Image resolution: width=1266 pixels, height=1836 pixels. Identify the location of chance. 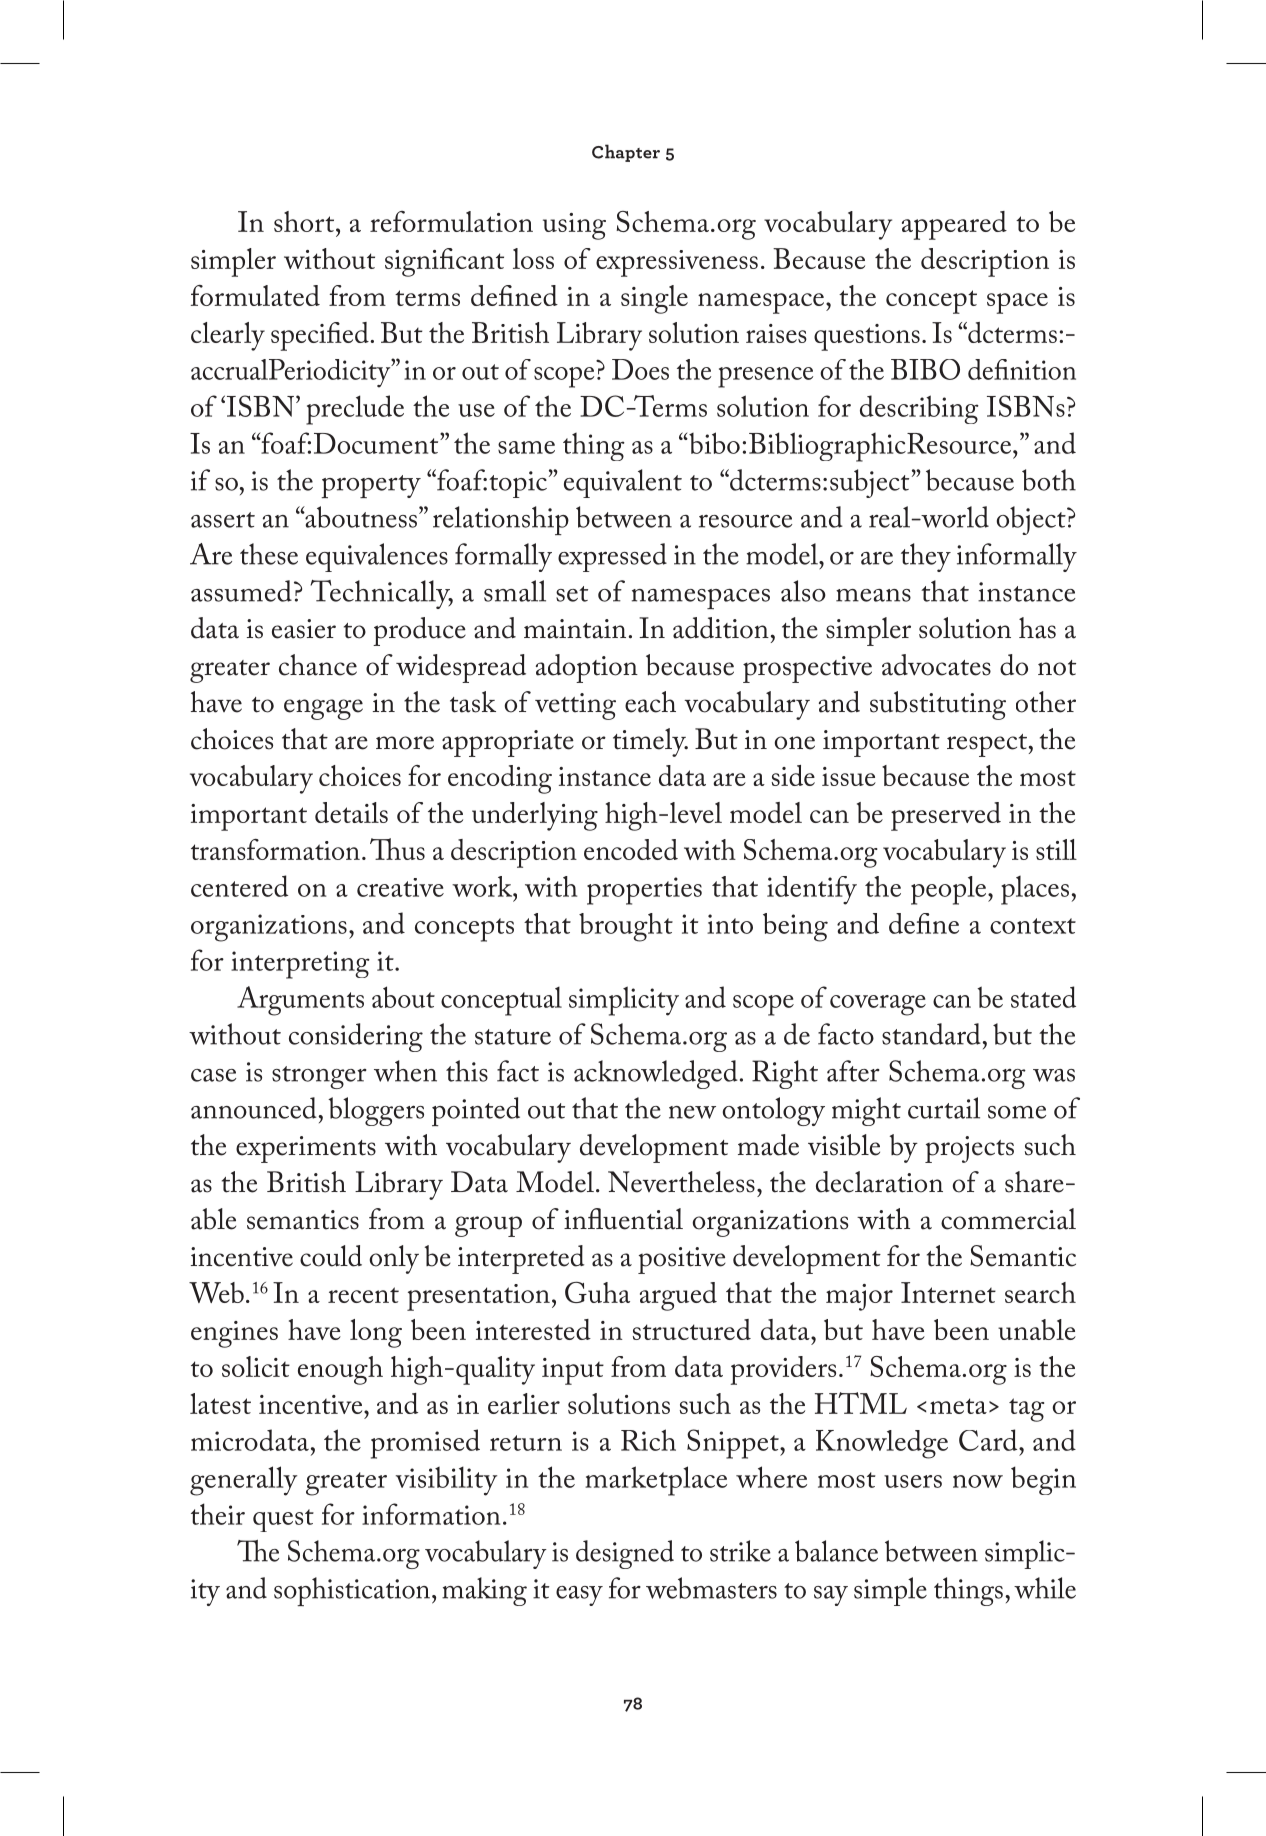
(318, 665).
